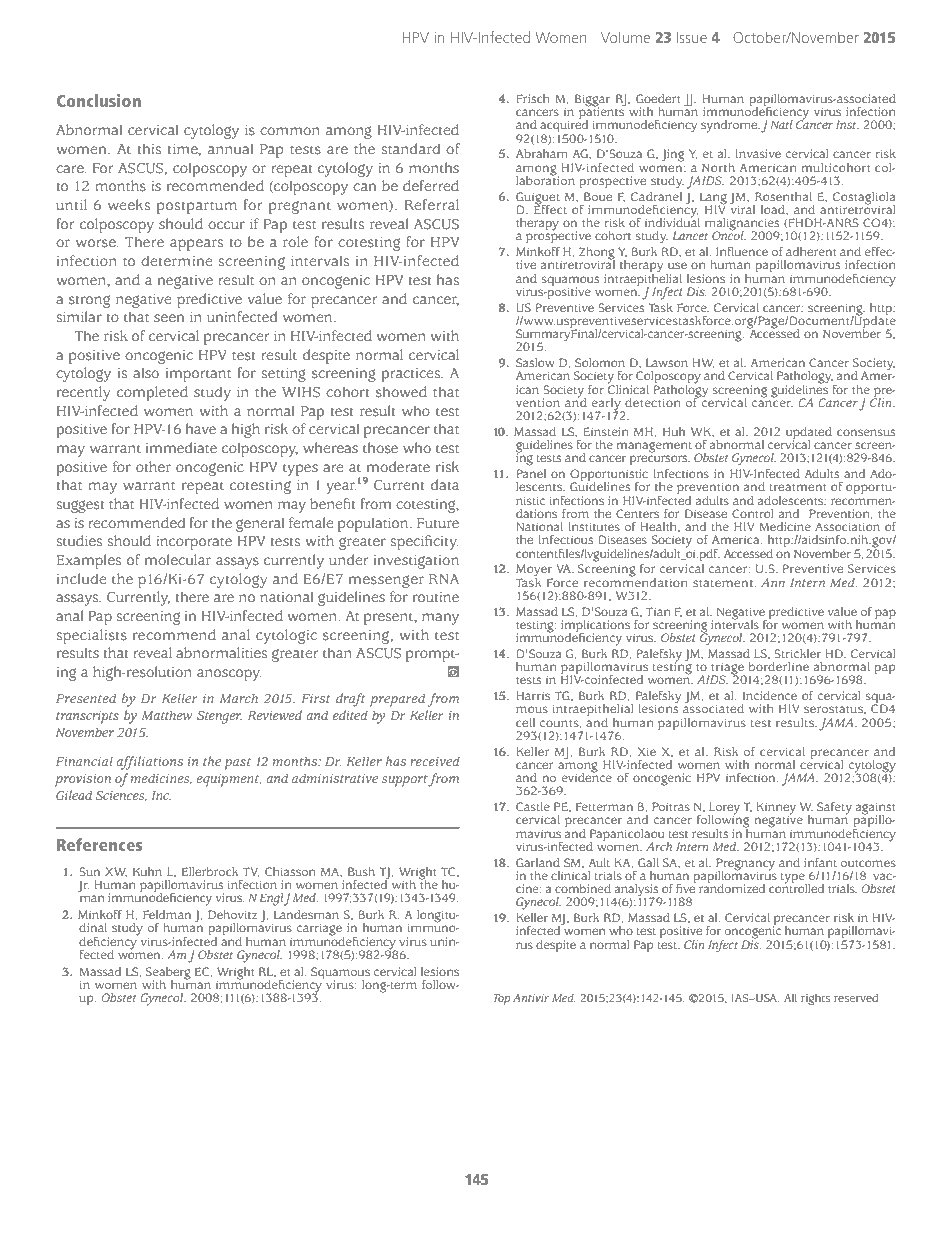 This screenshot has height=1233, width=952. Describe the element at coordinates (167, 914) in the screenshot. I see `Feldman` at that location.
